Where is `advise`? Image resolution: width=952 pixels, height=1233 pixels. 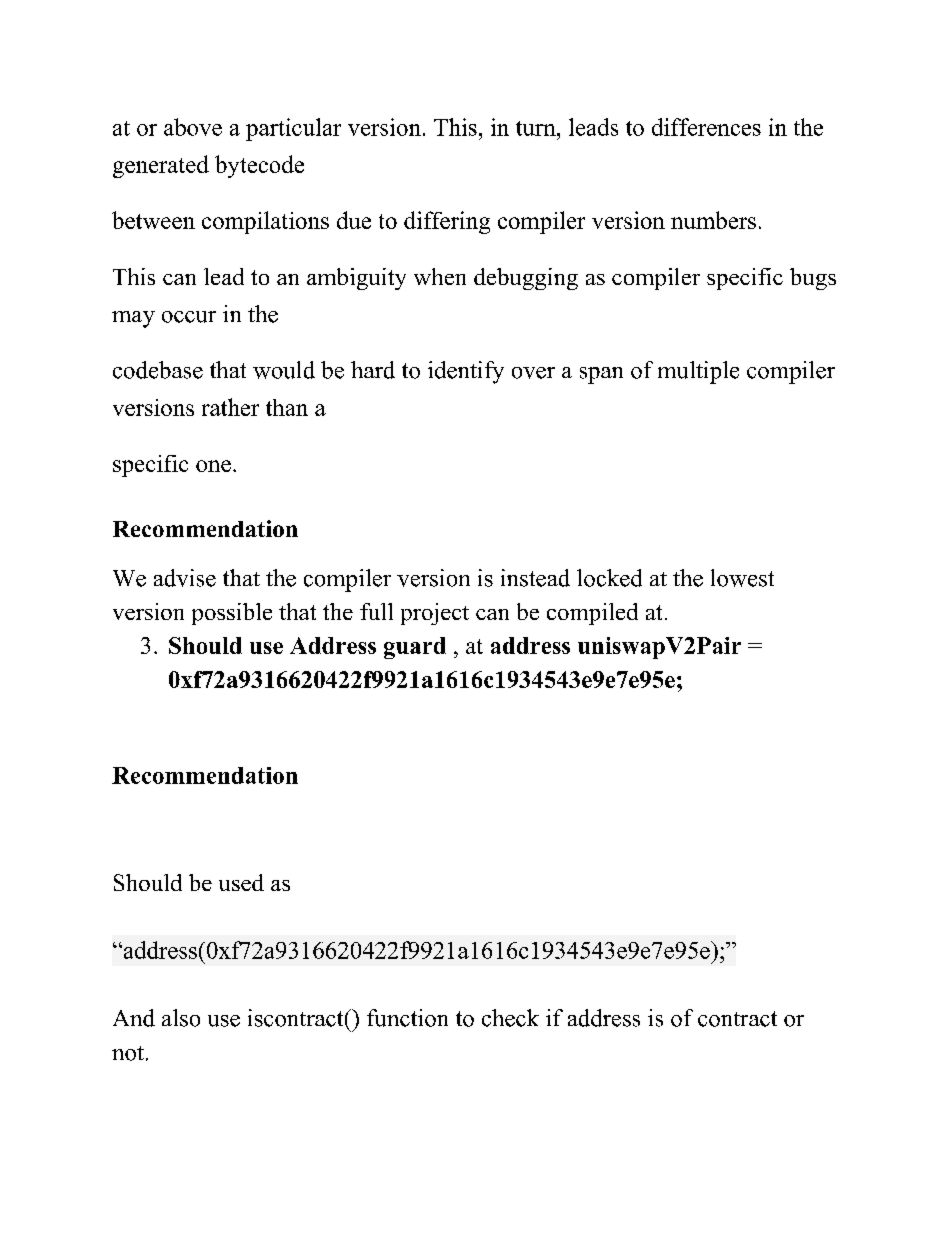
advise is located at coordinates (185, 578).
